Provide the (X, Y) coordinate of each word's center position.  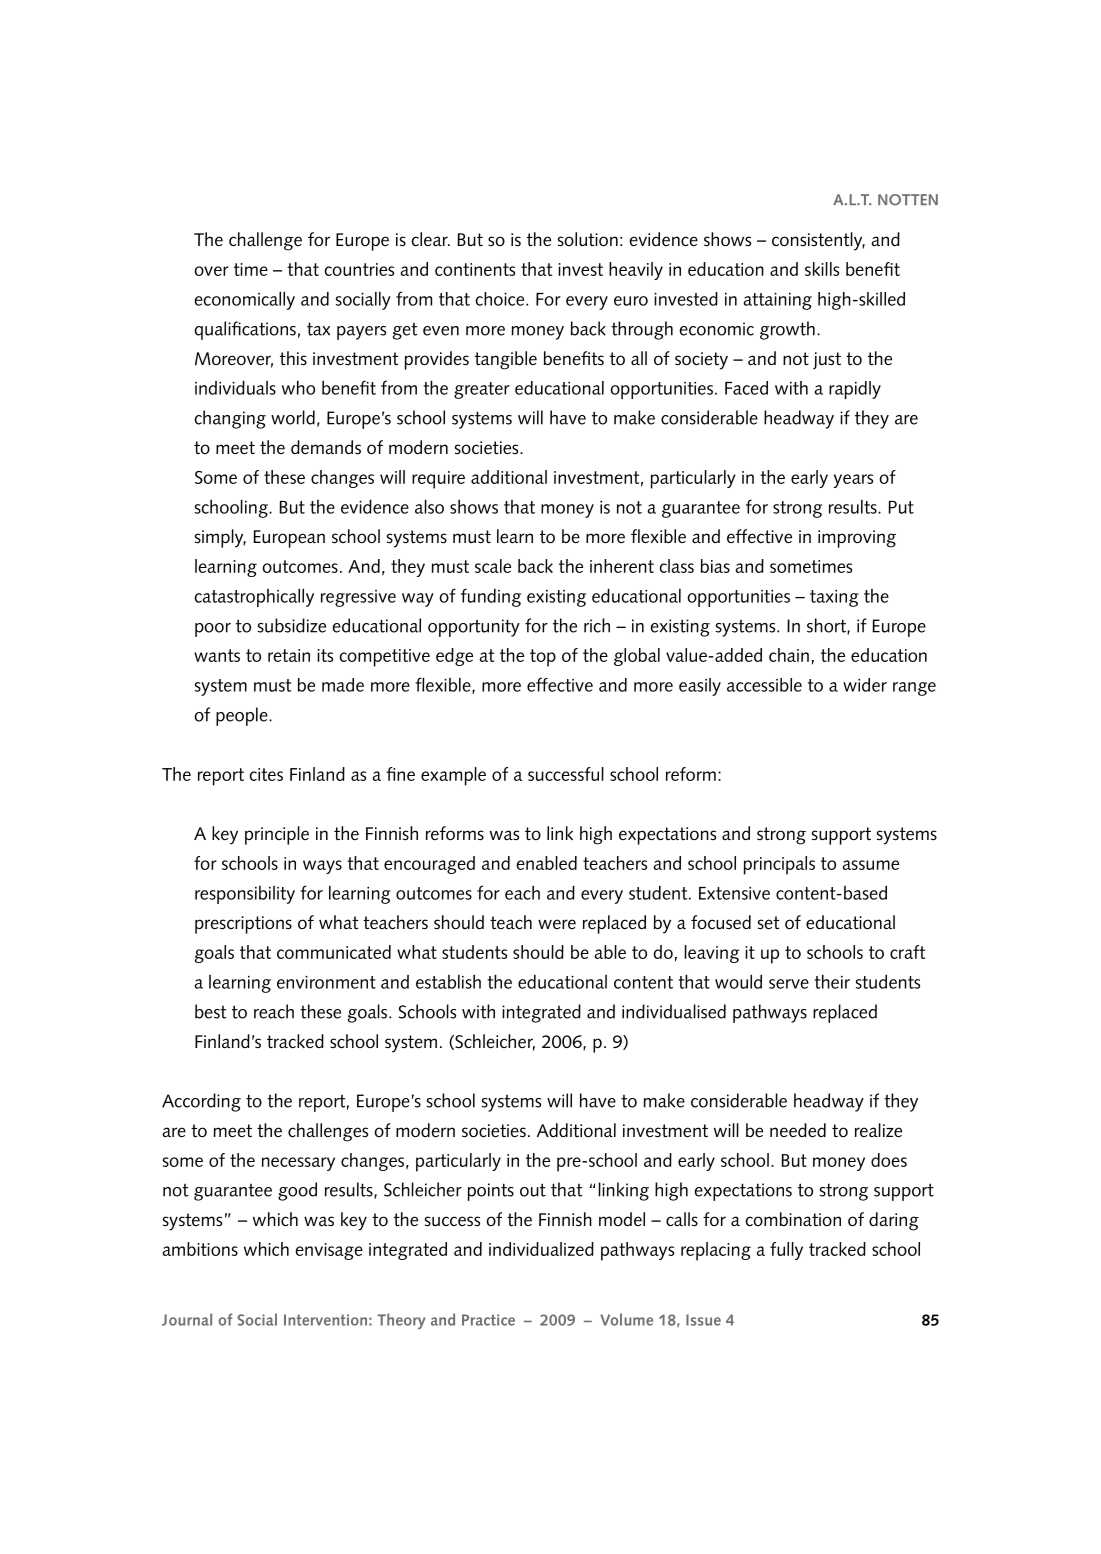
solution (588, 239)
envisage (329, 1251)
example (453, 776)
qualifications (245, 330)
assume (870, 865)
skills (822, 269)
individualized (541, 1249)
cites (266, 774)
